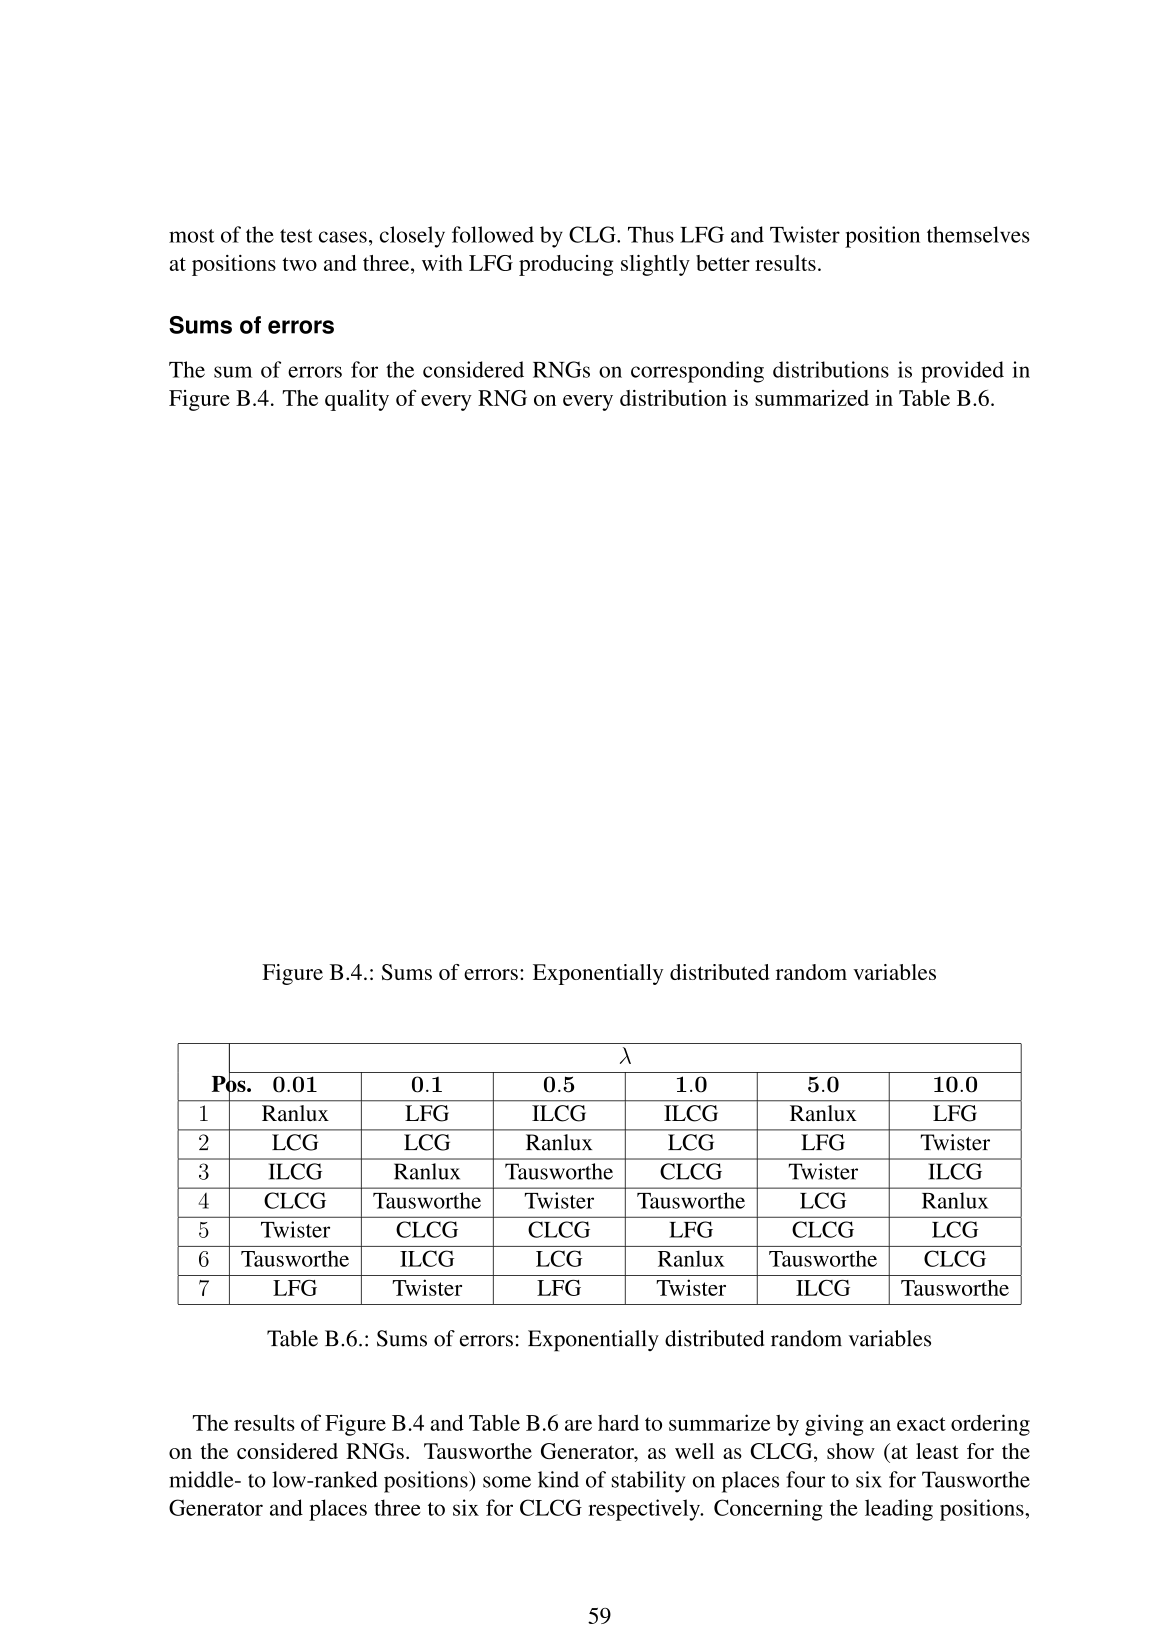 The height and width of the image is (1650, 1167). What do you see at coordinates (921, 1424) in the image?
I see `exact` at bounding box center [921, 1424].
